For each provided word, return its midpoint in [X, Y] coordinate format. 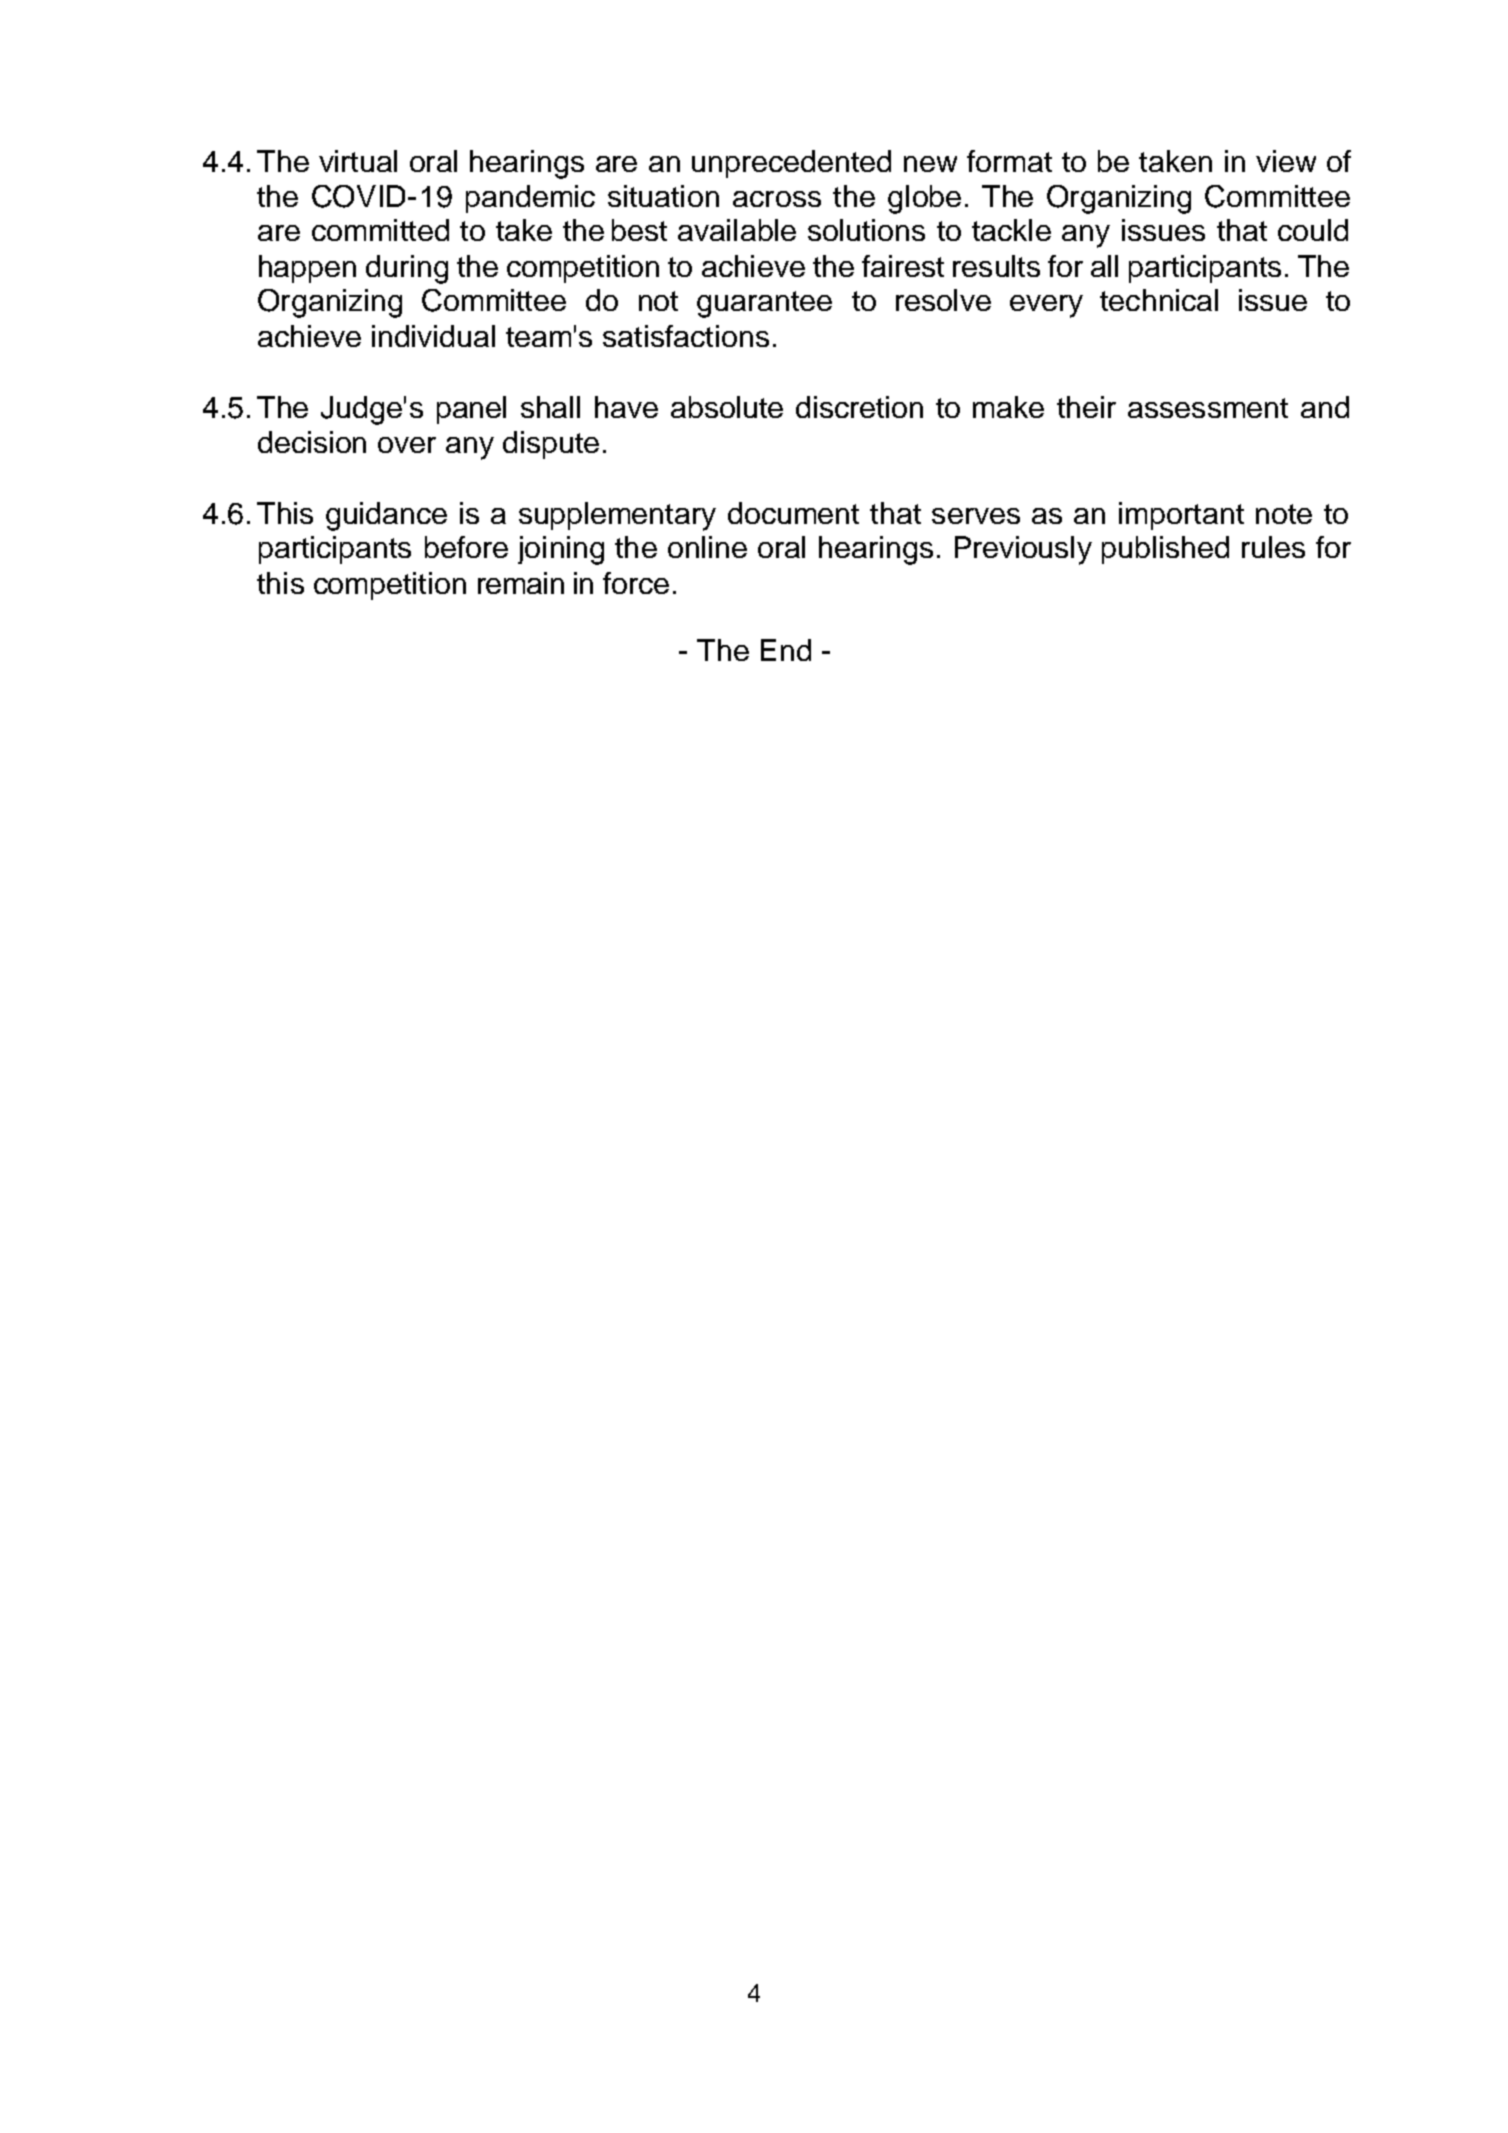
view [1286, 161]
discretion [859, 407]
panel [471, 410]
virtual [358, 161]
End [786, 650]
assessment [1208, 408]
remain [521, 583]
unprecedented [791, 164]
